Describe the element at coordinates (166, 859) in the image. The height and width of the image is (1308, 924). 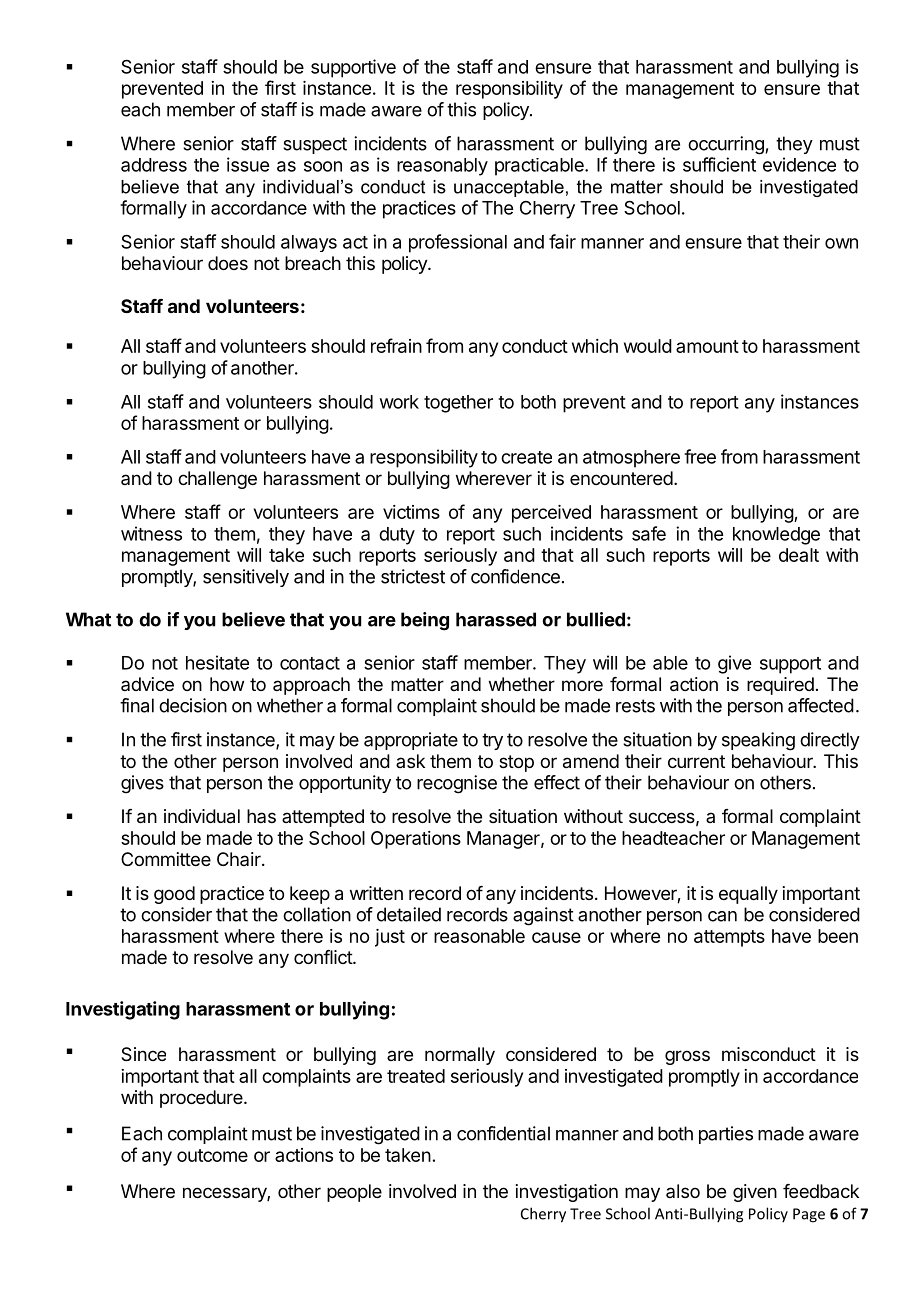
I see `Committee` at that location.
